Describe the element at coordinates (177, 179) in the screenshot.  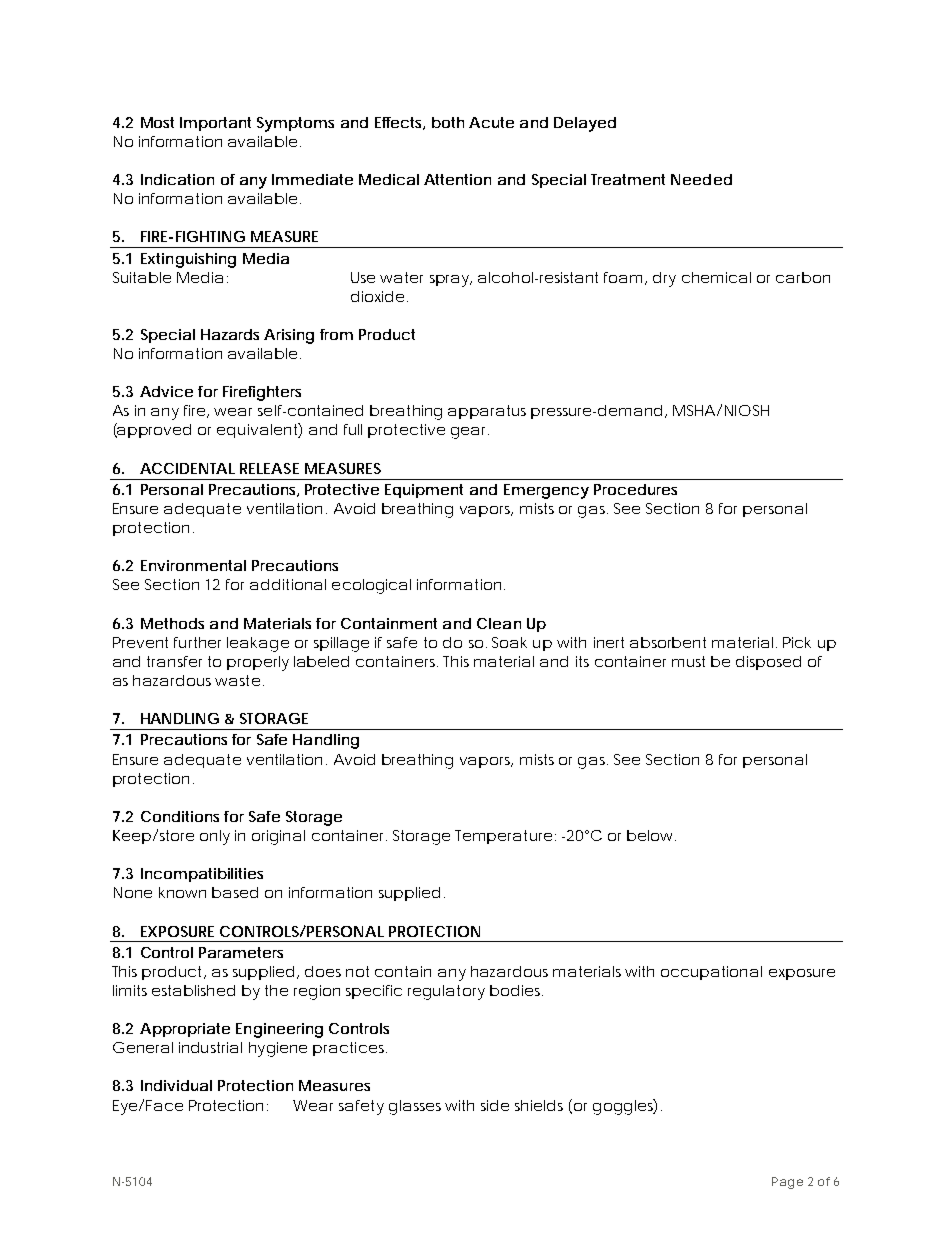
I see `Indication` at that location.
